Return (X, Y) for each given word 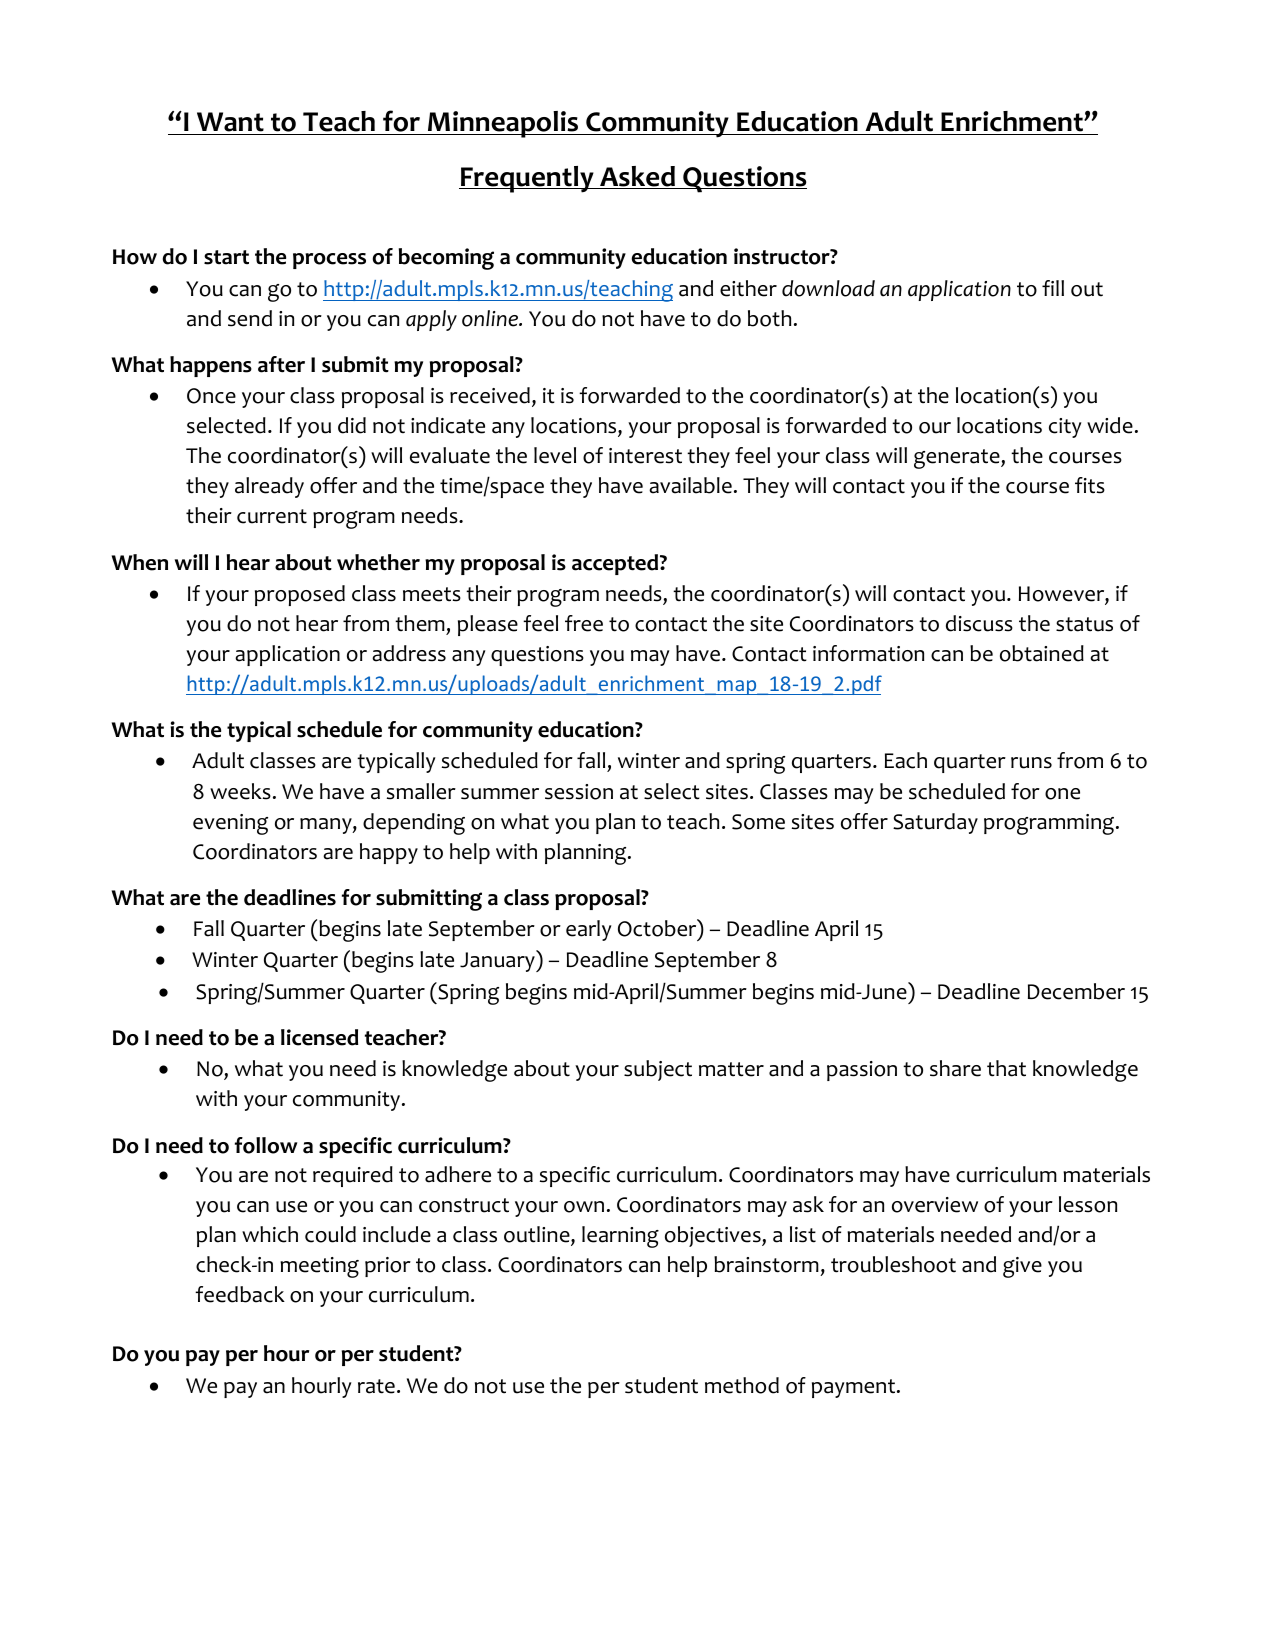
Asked (637, 177)
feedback (240, 1294)
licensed (319, 1037)
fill (1053, 288)
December (1076, 991)
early (588, 930)
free (584, 623)
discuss (979, 623)
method (742, 1385)
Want (230, 123)
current (272, 516)
